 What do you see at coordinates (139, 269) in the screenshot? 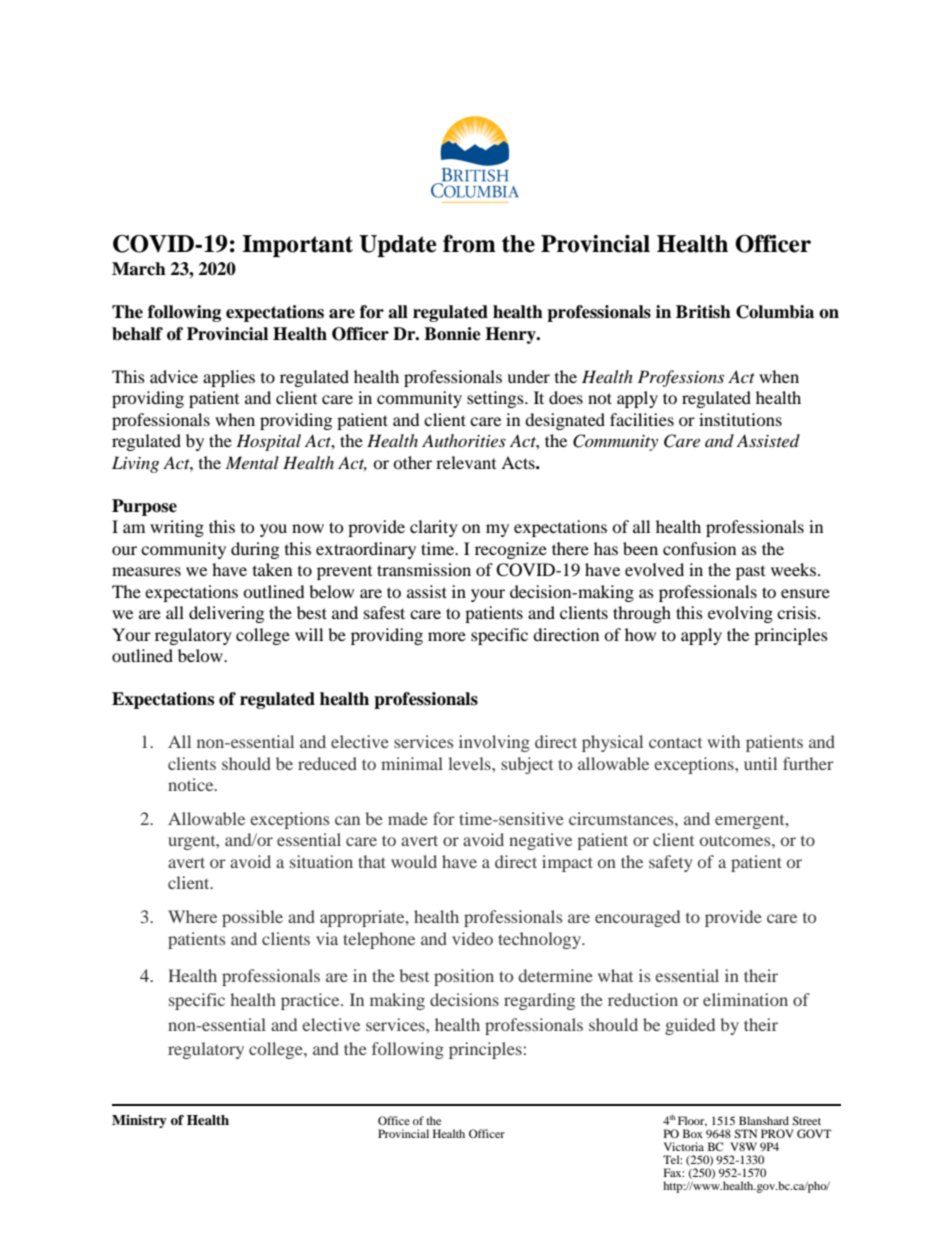
I see `March` at bounding box center [139, 269].
